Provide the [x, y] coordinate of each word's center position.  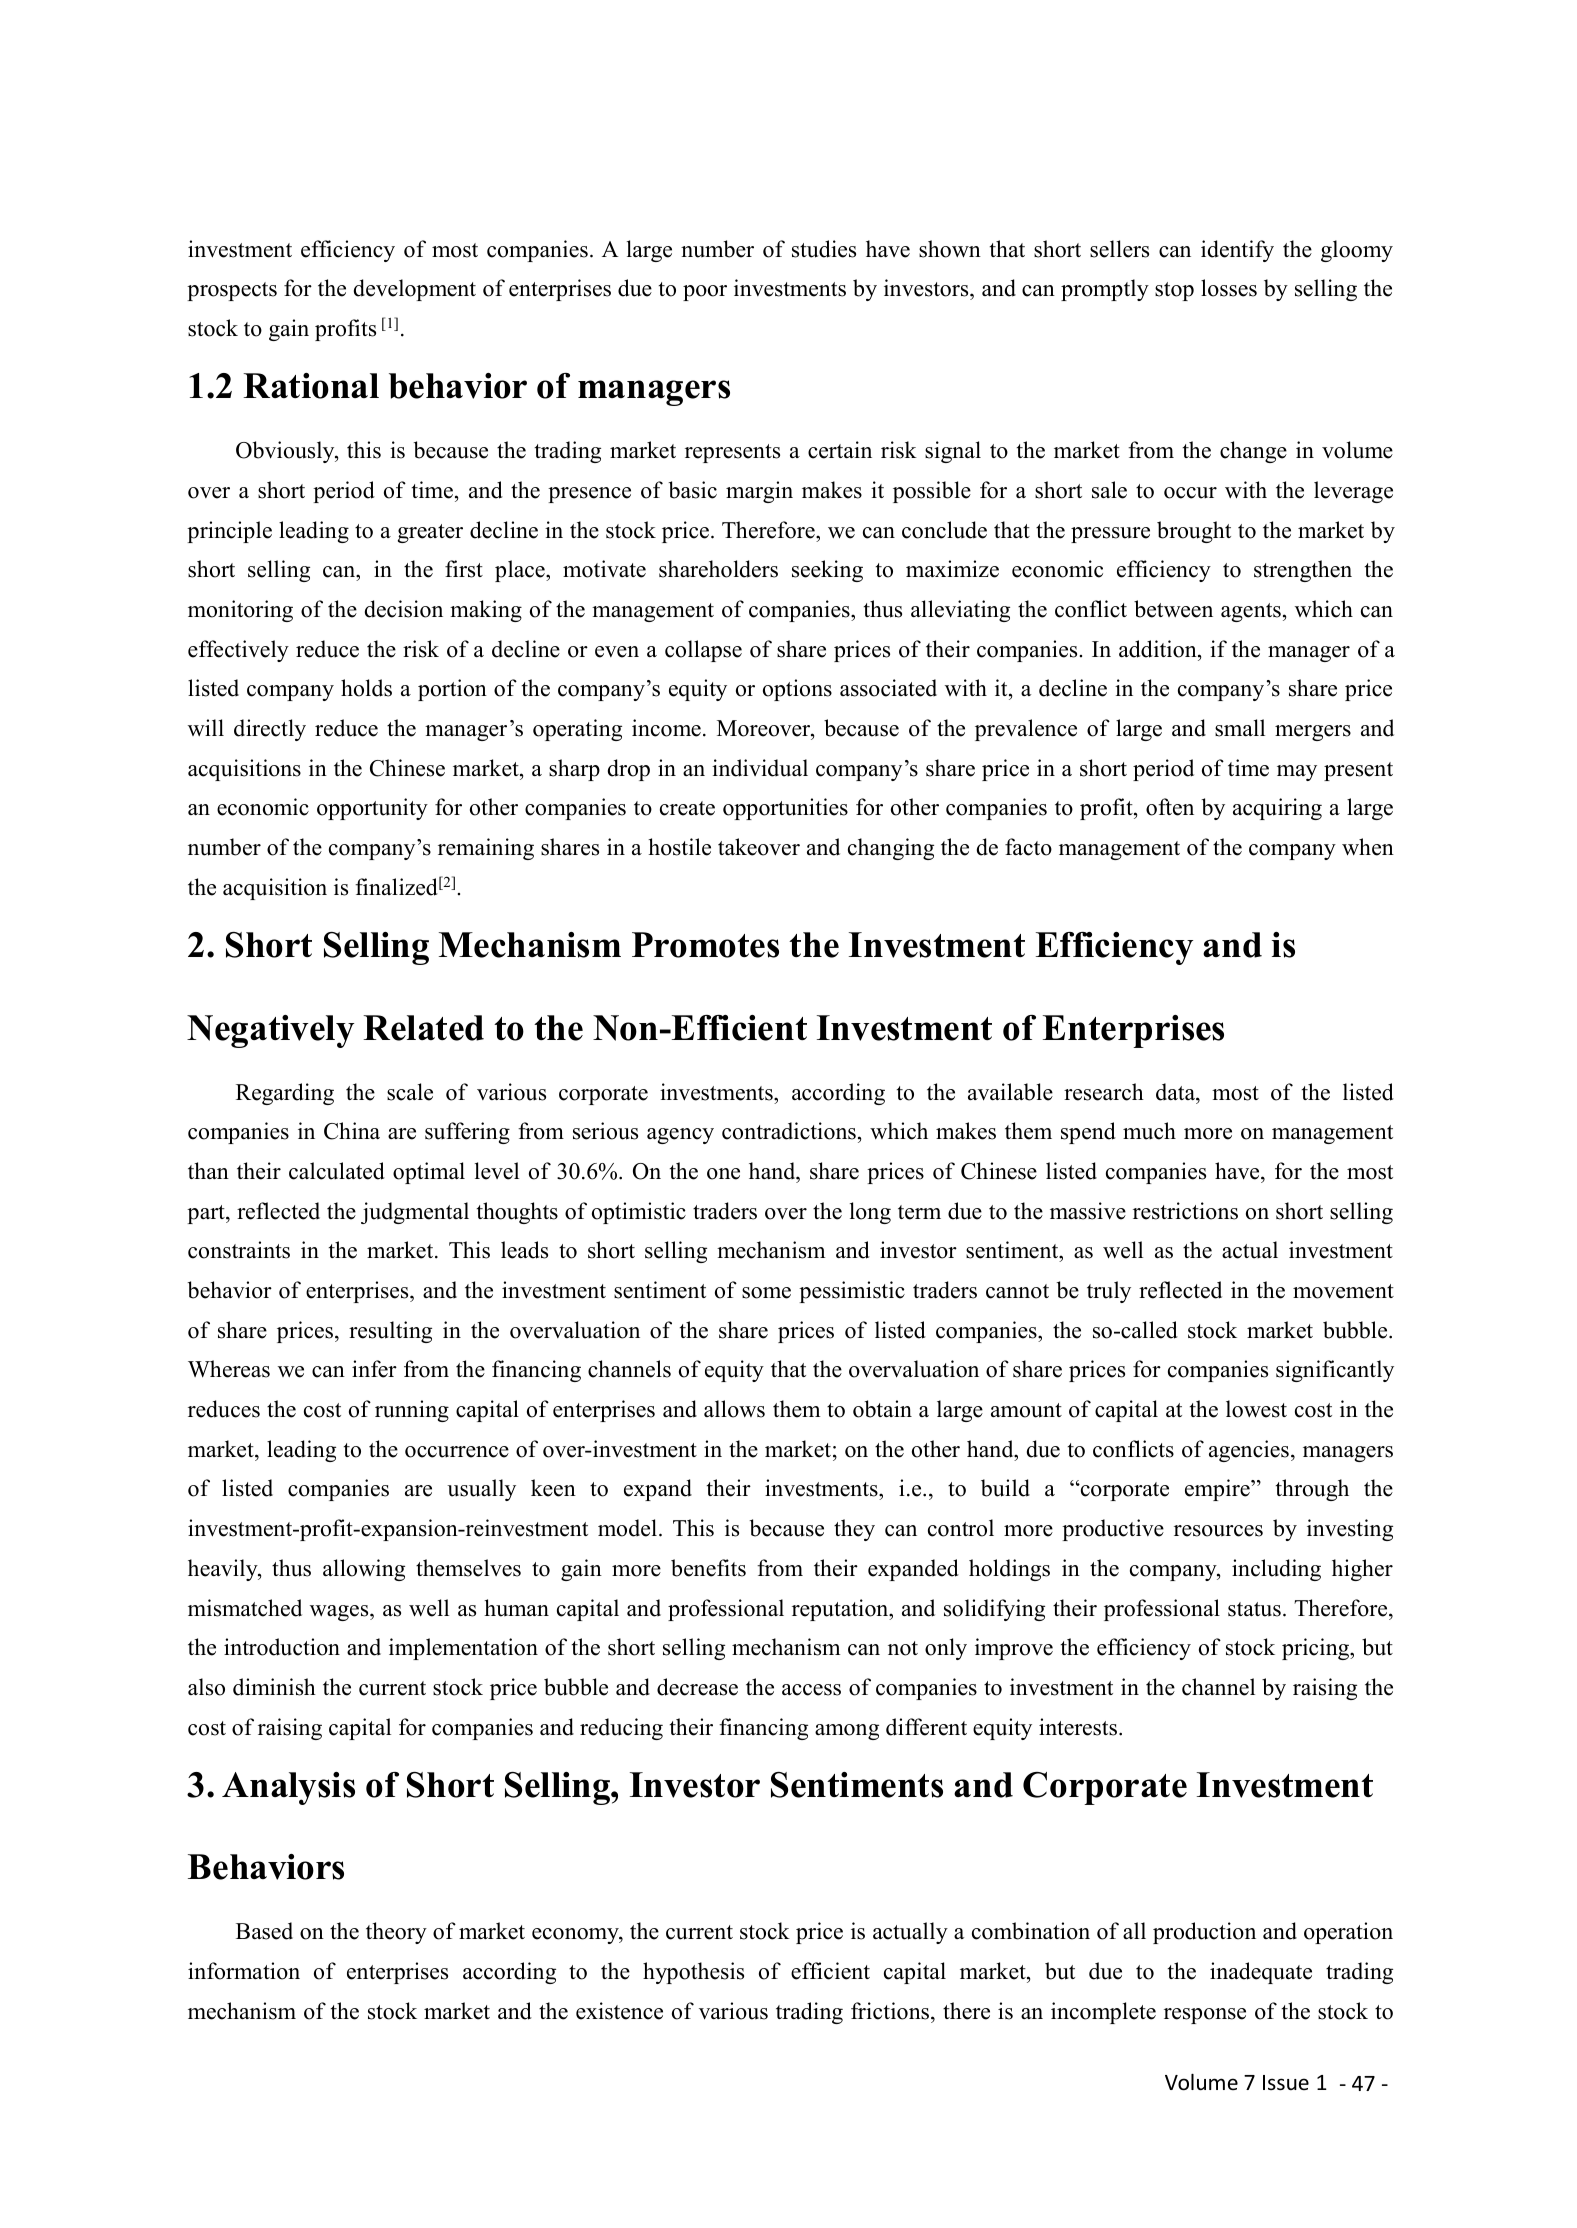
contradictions [789, 1131]
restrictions [1185, 1211]
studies [824, 249]
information [244, 1971]
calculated [337, 1171]
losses [1229, 288]
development [415, 290]
